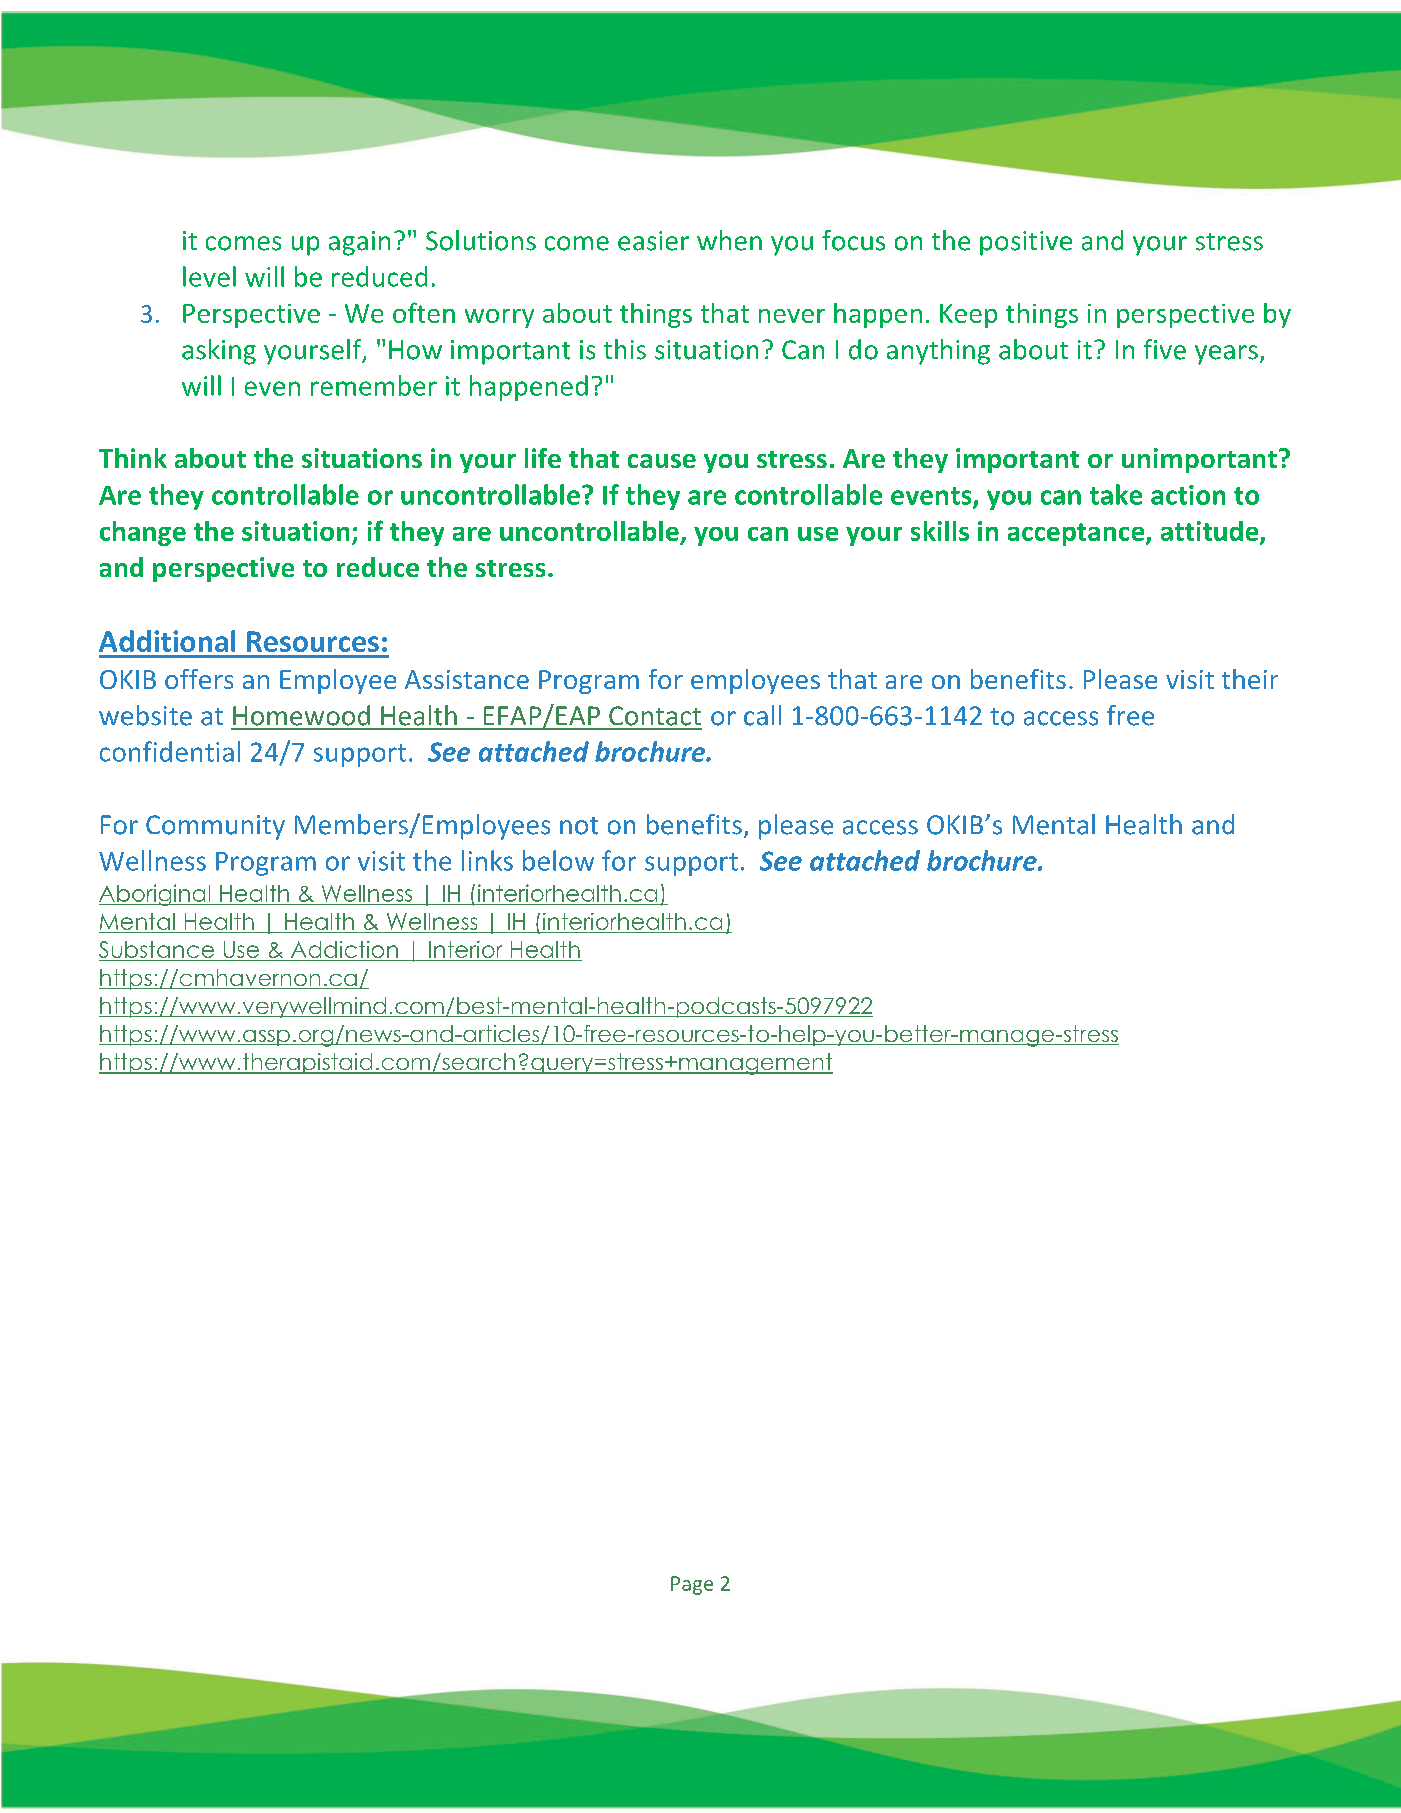 This screenshot has width=1401, height=1813. What do you see at coordinates (558, 860) in the screenshot?
I see `below` at bounding box center [558, 860].
